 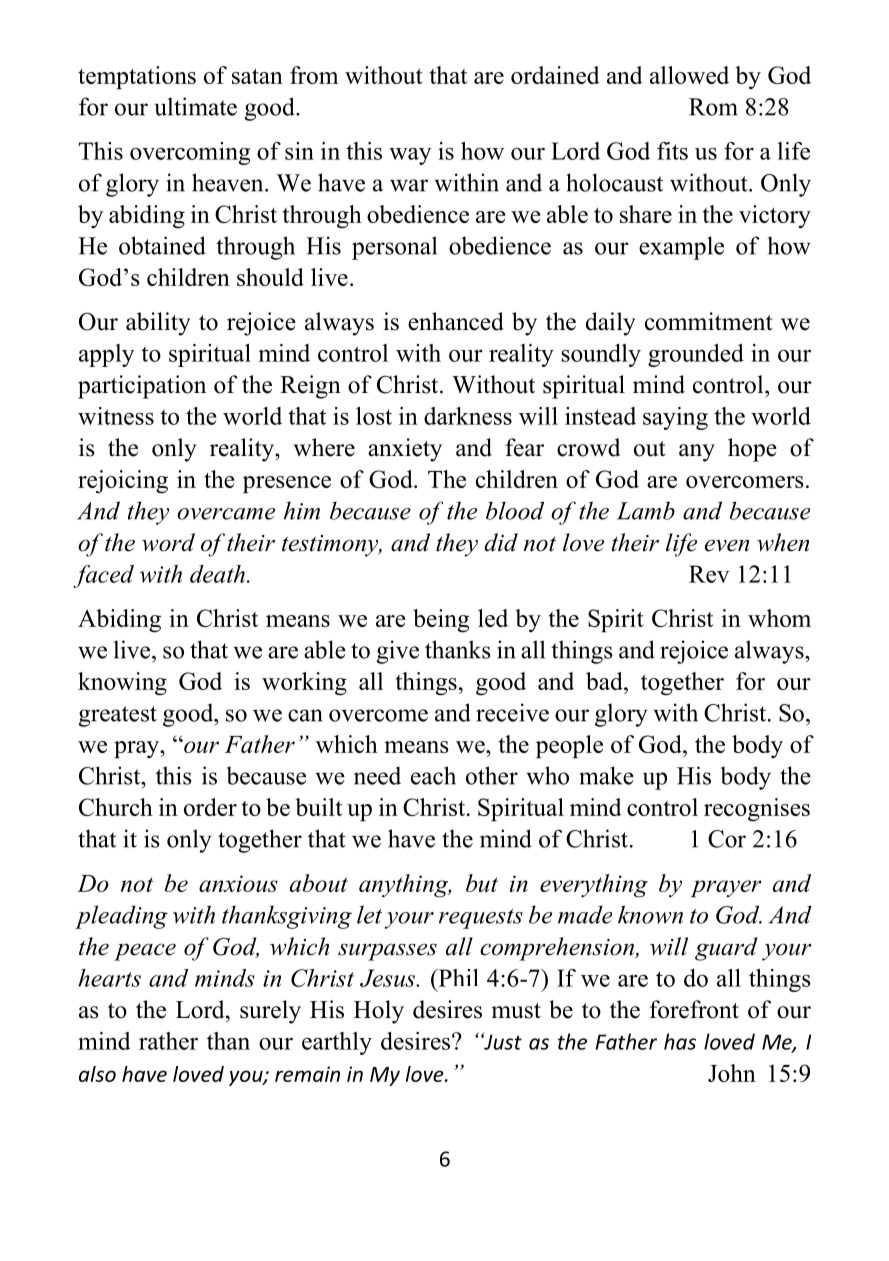 What do you see at coordinates (142, 387) in the screenshot?
I see `participation` at bounding box center [142, 387].
